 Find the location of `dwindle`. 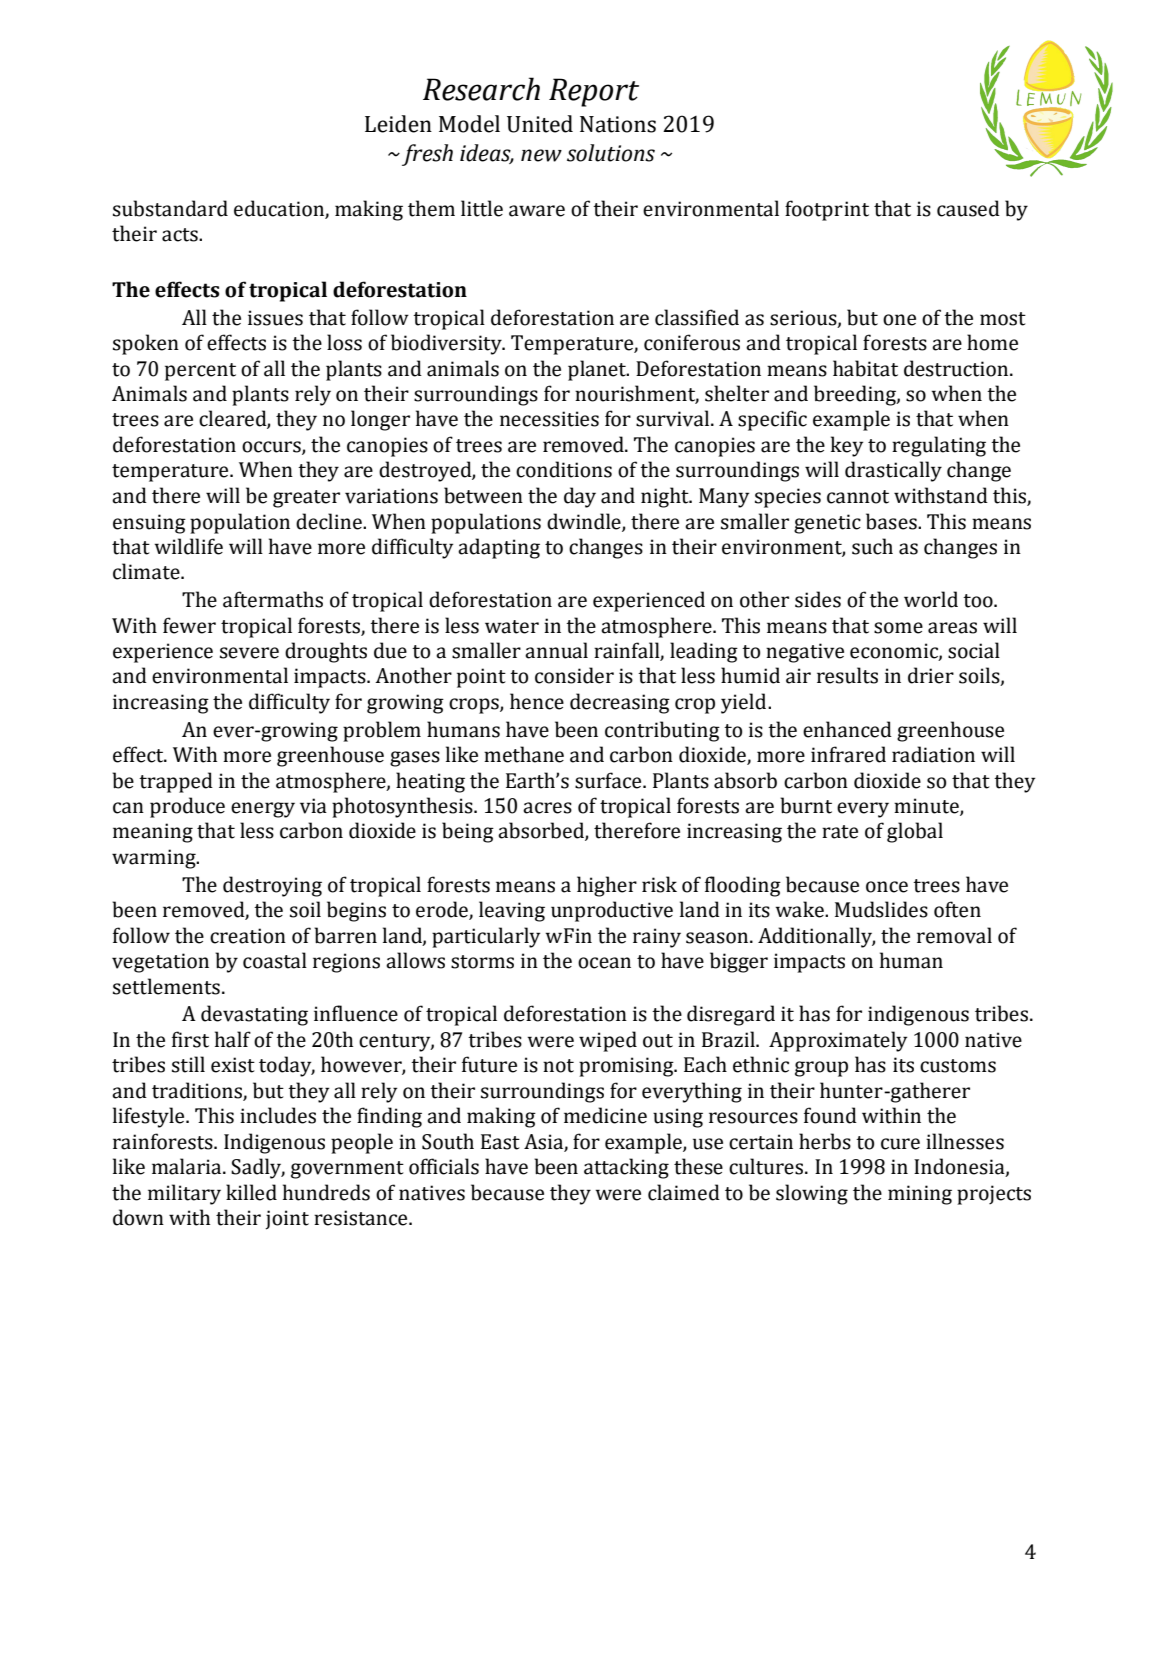

dwindle is located at coordinates (585, 522).
